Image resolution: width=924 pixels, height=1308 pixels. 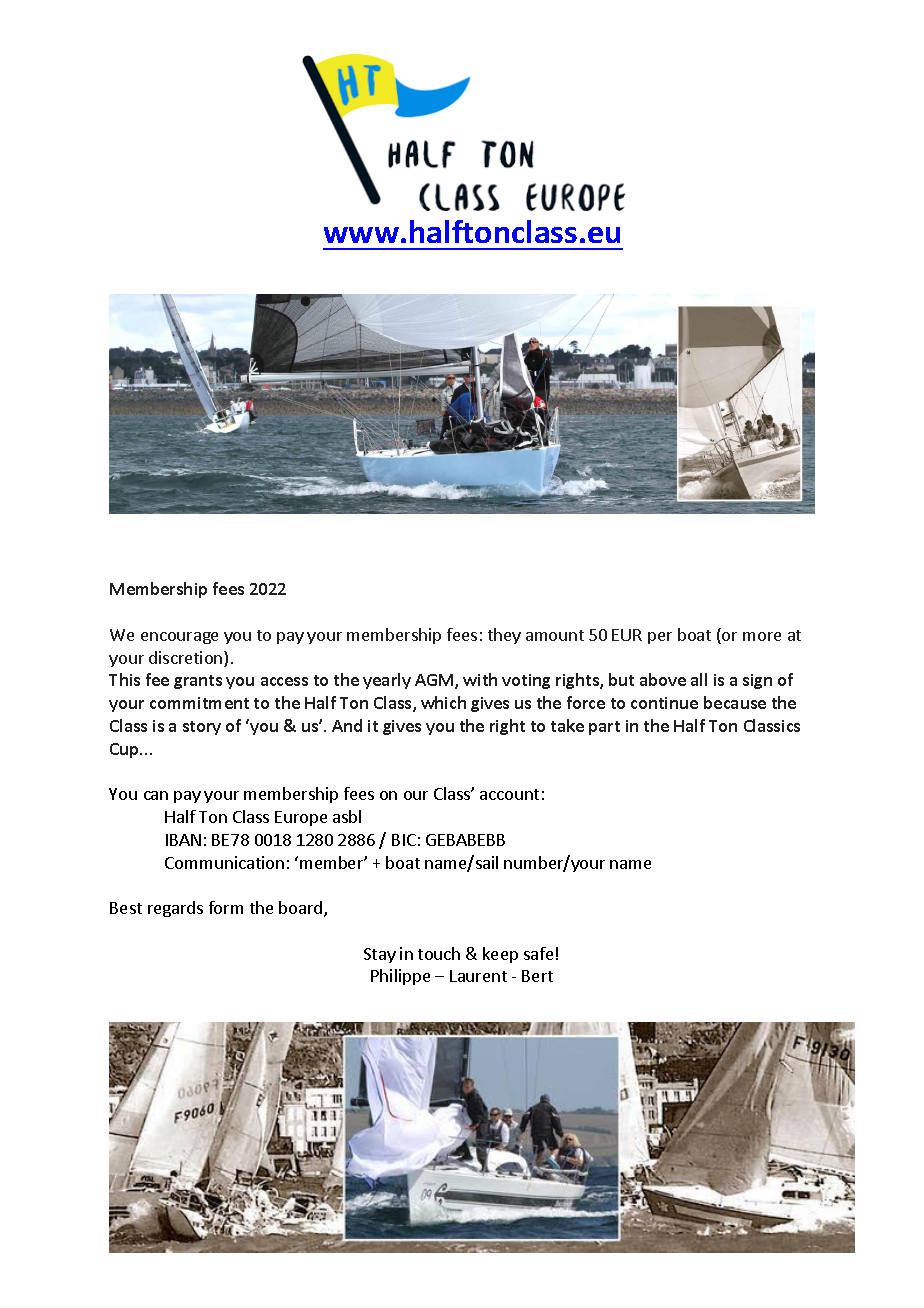 I want to click on part, so click(x=604, y=728).
